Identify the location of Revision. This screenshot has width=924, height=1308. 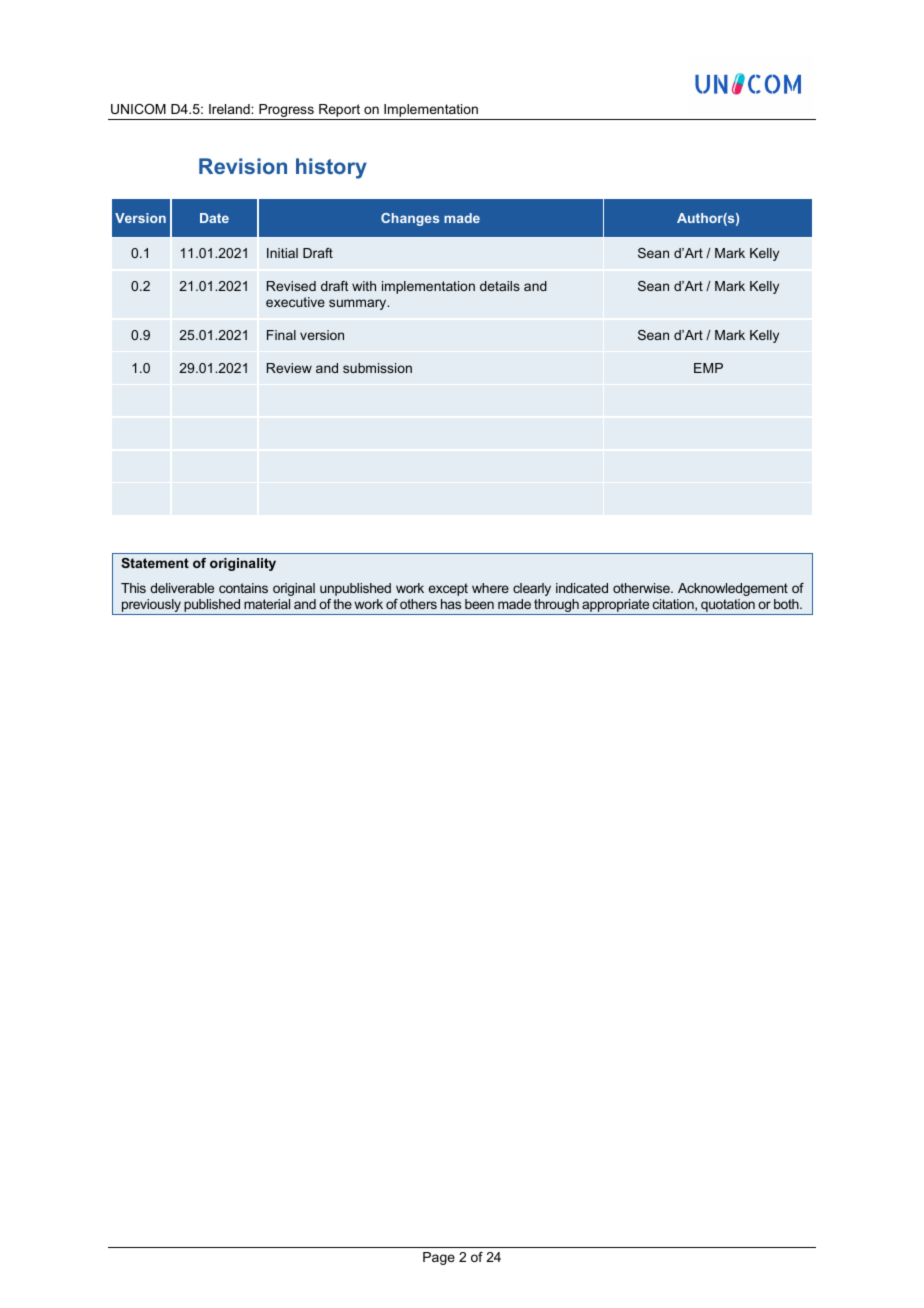
(243, 166).
